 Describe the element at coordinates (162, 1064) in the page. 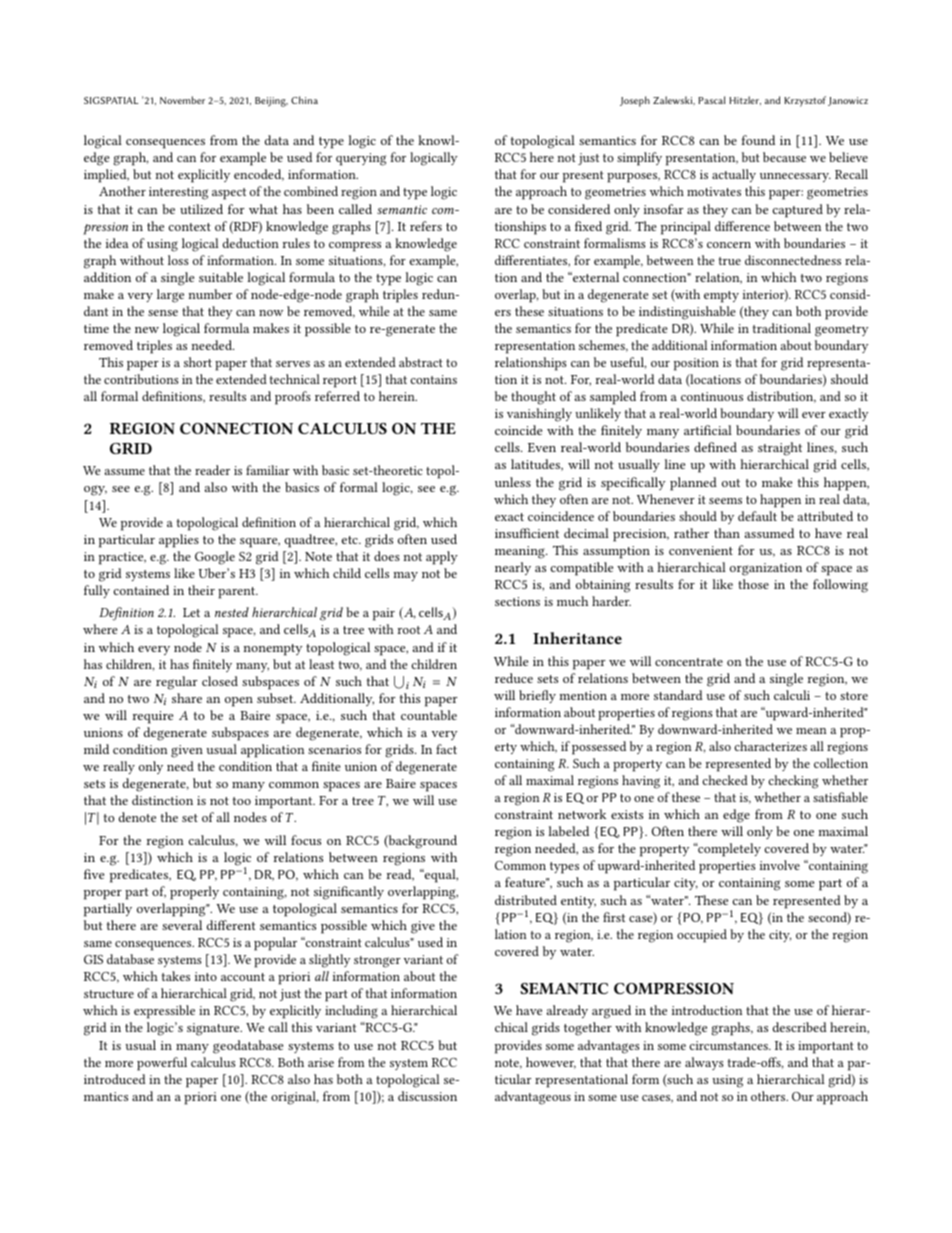

I see `powerful` at that location.
